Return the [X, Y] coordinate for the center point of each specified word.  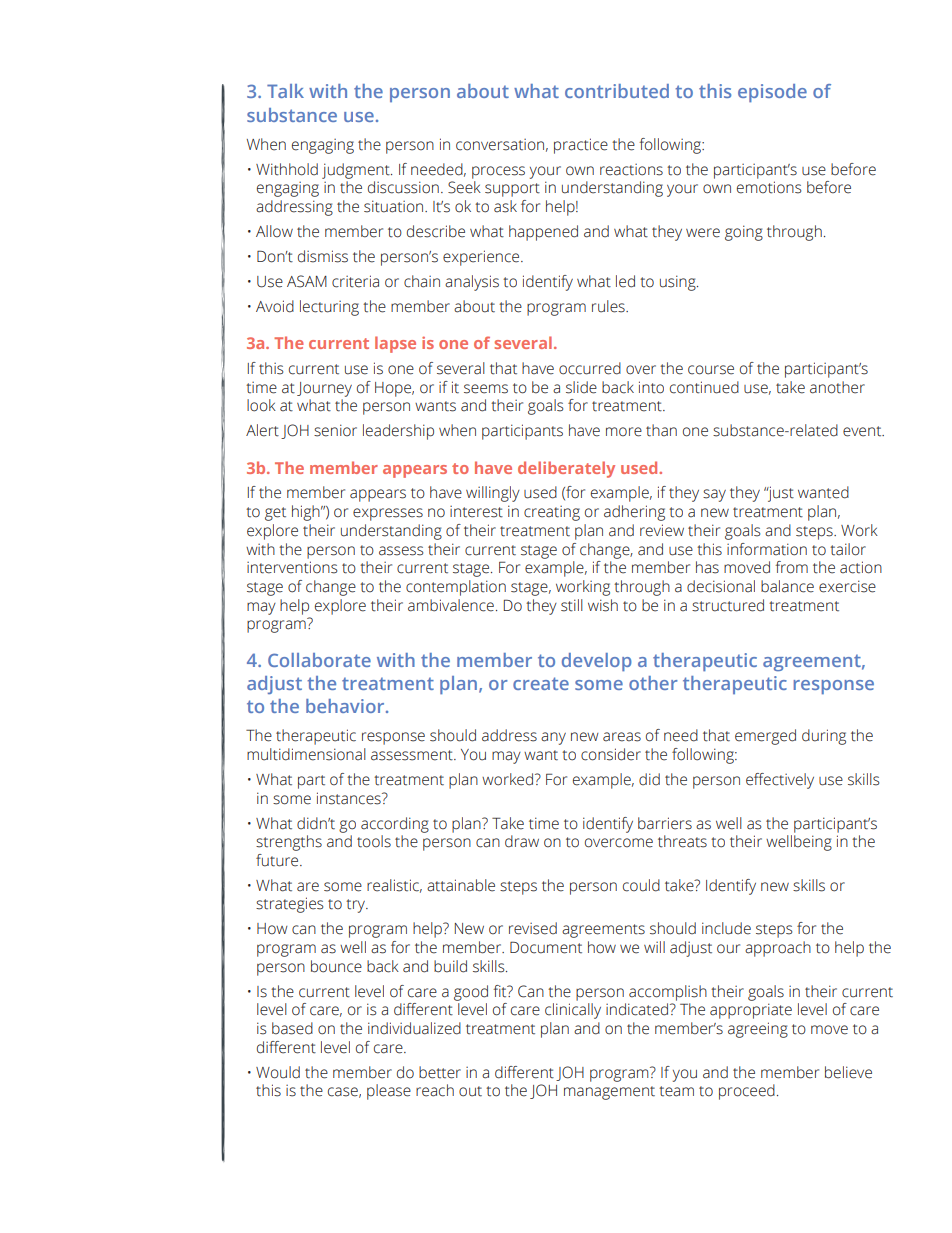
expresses [388, 514]
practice [581, 146]
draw [522, 841]
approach [778, 949]
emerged [765, 737]
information [767, 549]
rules [609, 306]
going [744, 233]
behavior [346, 706]
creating [552, 513]
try [357, 906]
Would [278, 1072]
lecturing [329, 308]
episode [772, 93]
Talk [285, 91]
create [541, 683]
